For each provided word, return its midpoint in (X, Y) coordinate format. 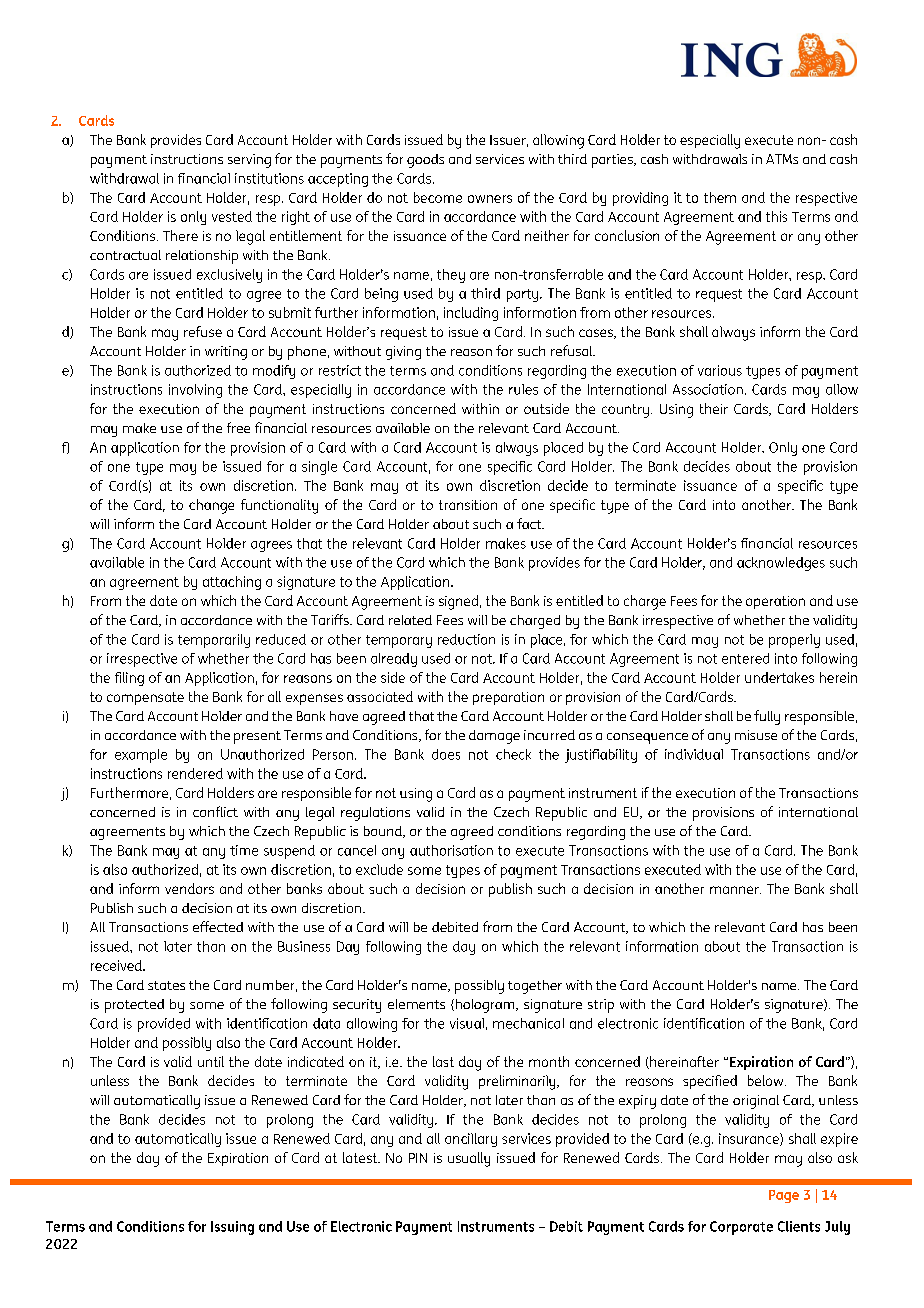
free (238, 427)
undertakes (779, 677)
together (535, 987)
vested (232, 216)
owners (490, 199)
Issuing (232, 1228)
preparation (508, 698)
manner (735, 890)
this (776, 216)
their (714, 408)
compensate (145, 698)
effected (218, 926)
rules (523, 389)
